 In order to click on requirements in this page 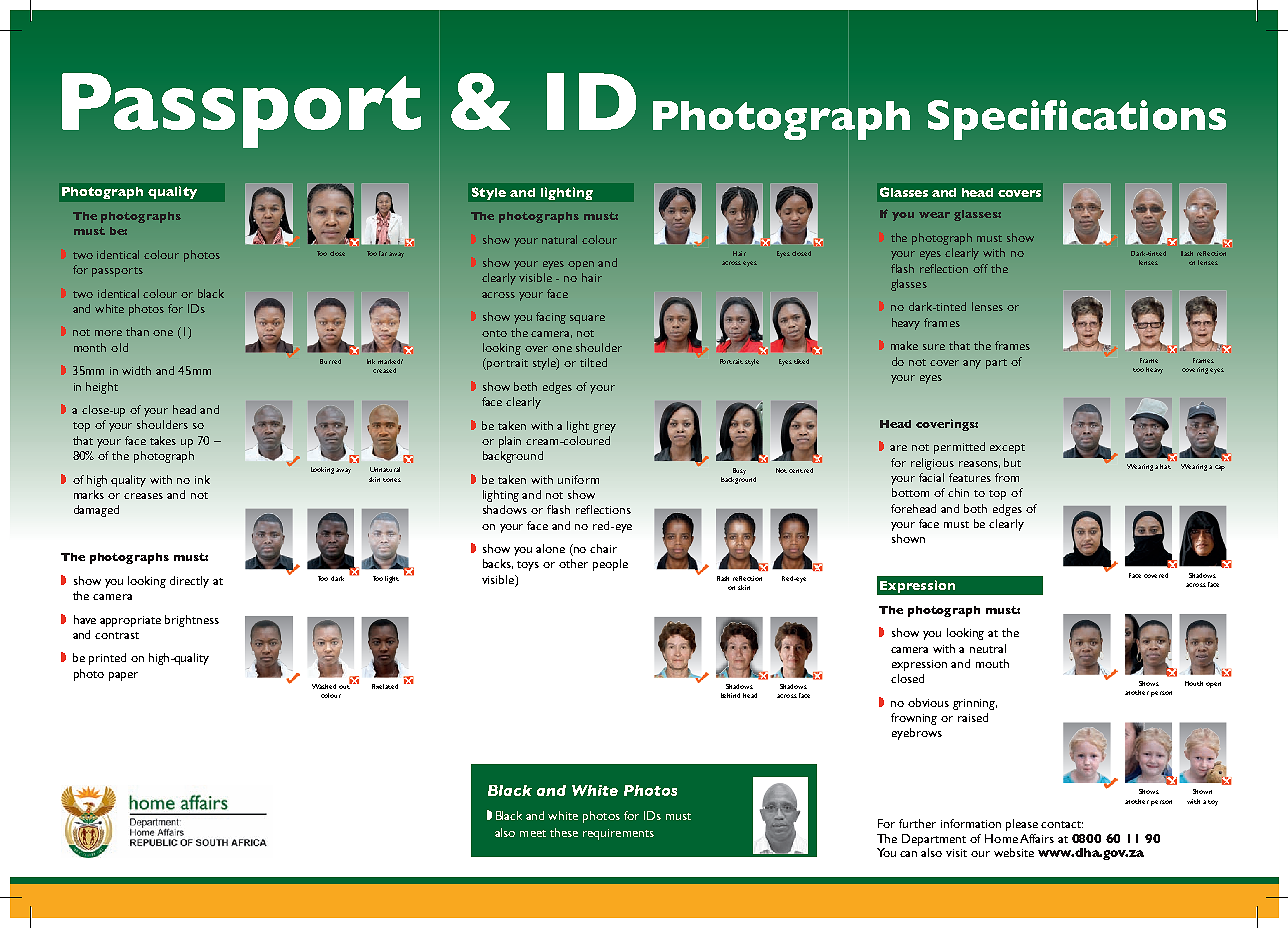, I will do `click(618, 834)`.
